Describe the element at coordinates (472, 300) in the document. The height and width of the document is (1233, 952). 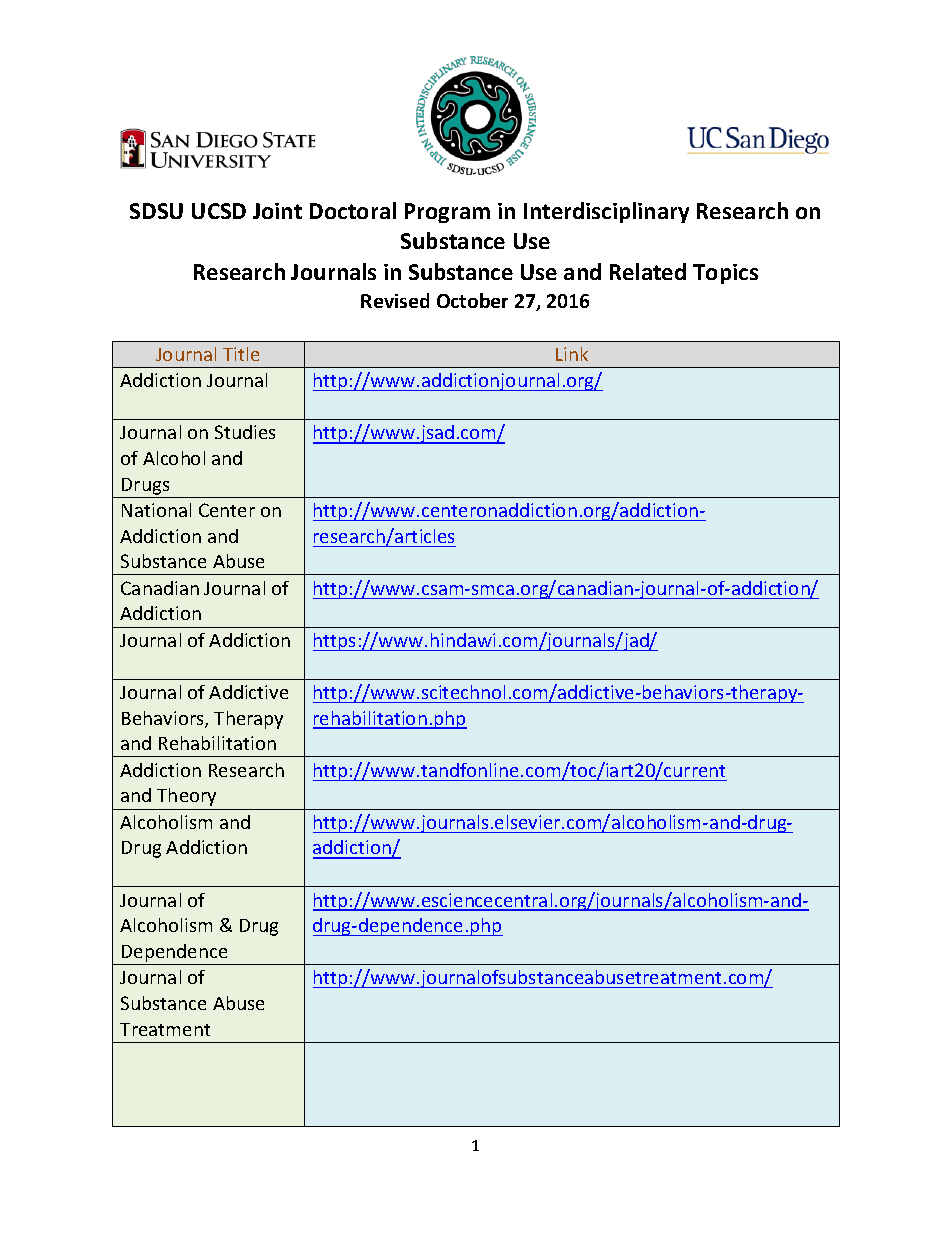
I see `October` at that location.
